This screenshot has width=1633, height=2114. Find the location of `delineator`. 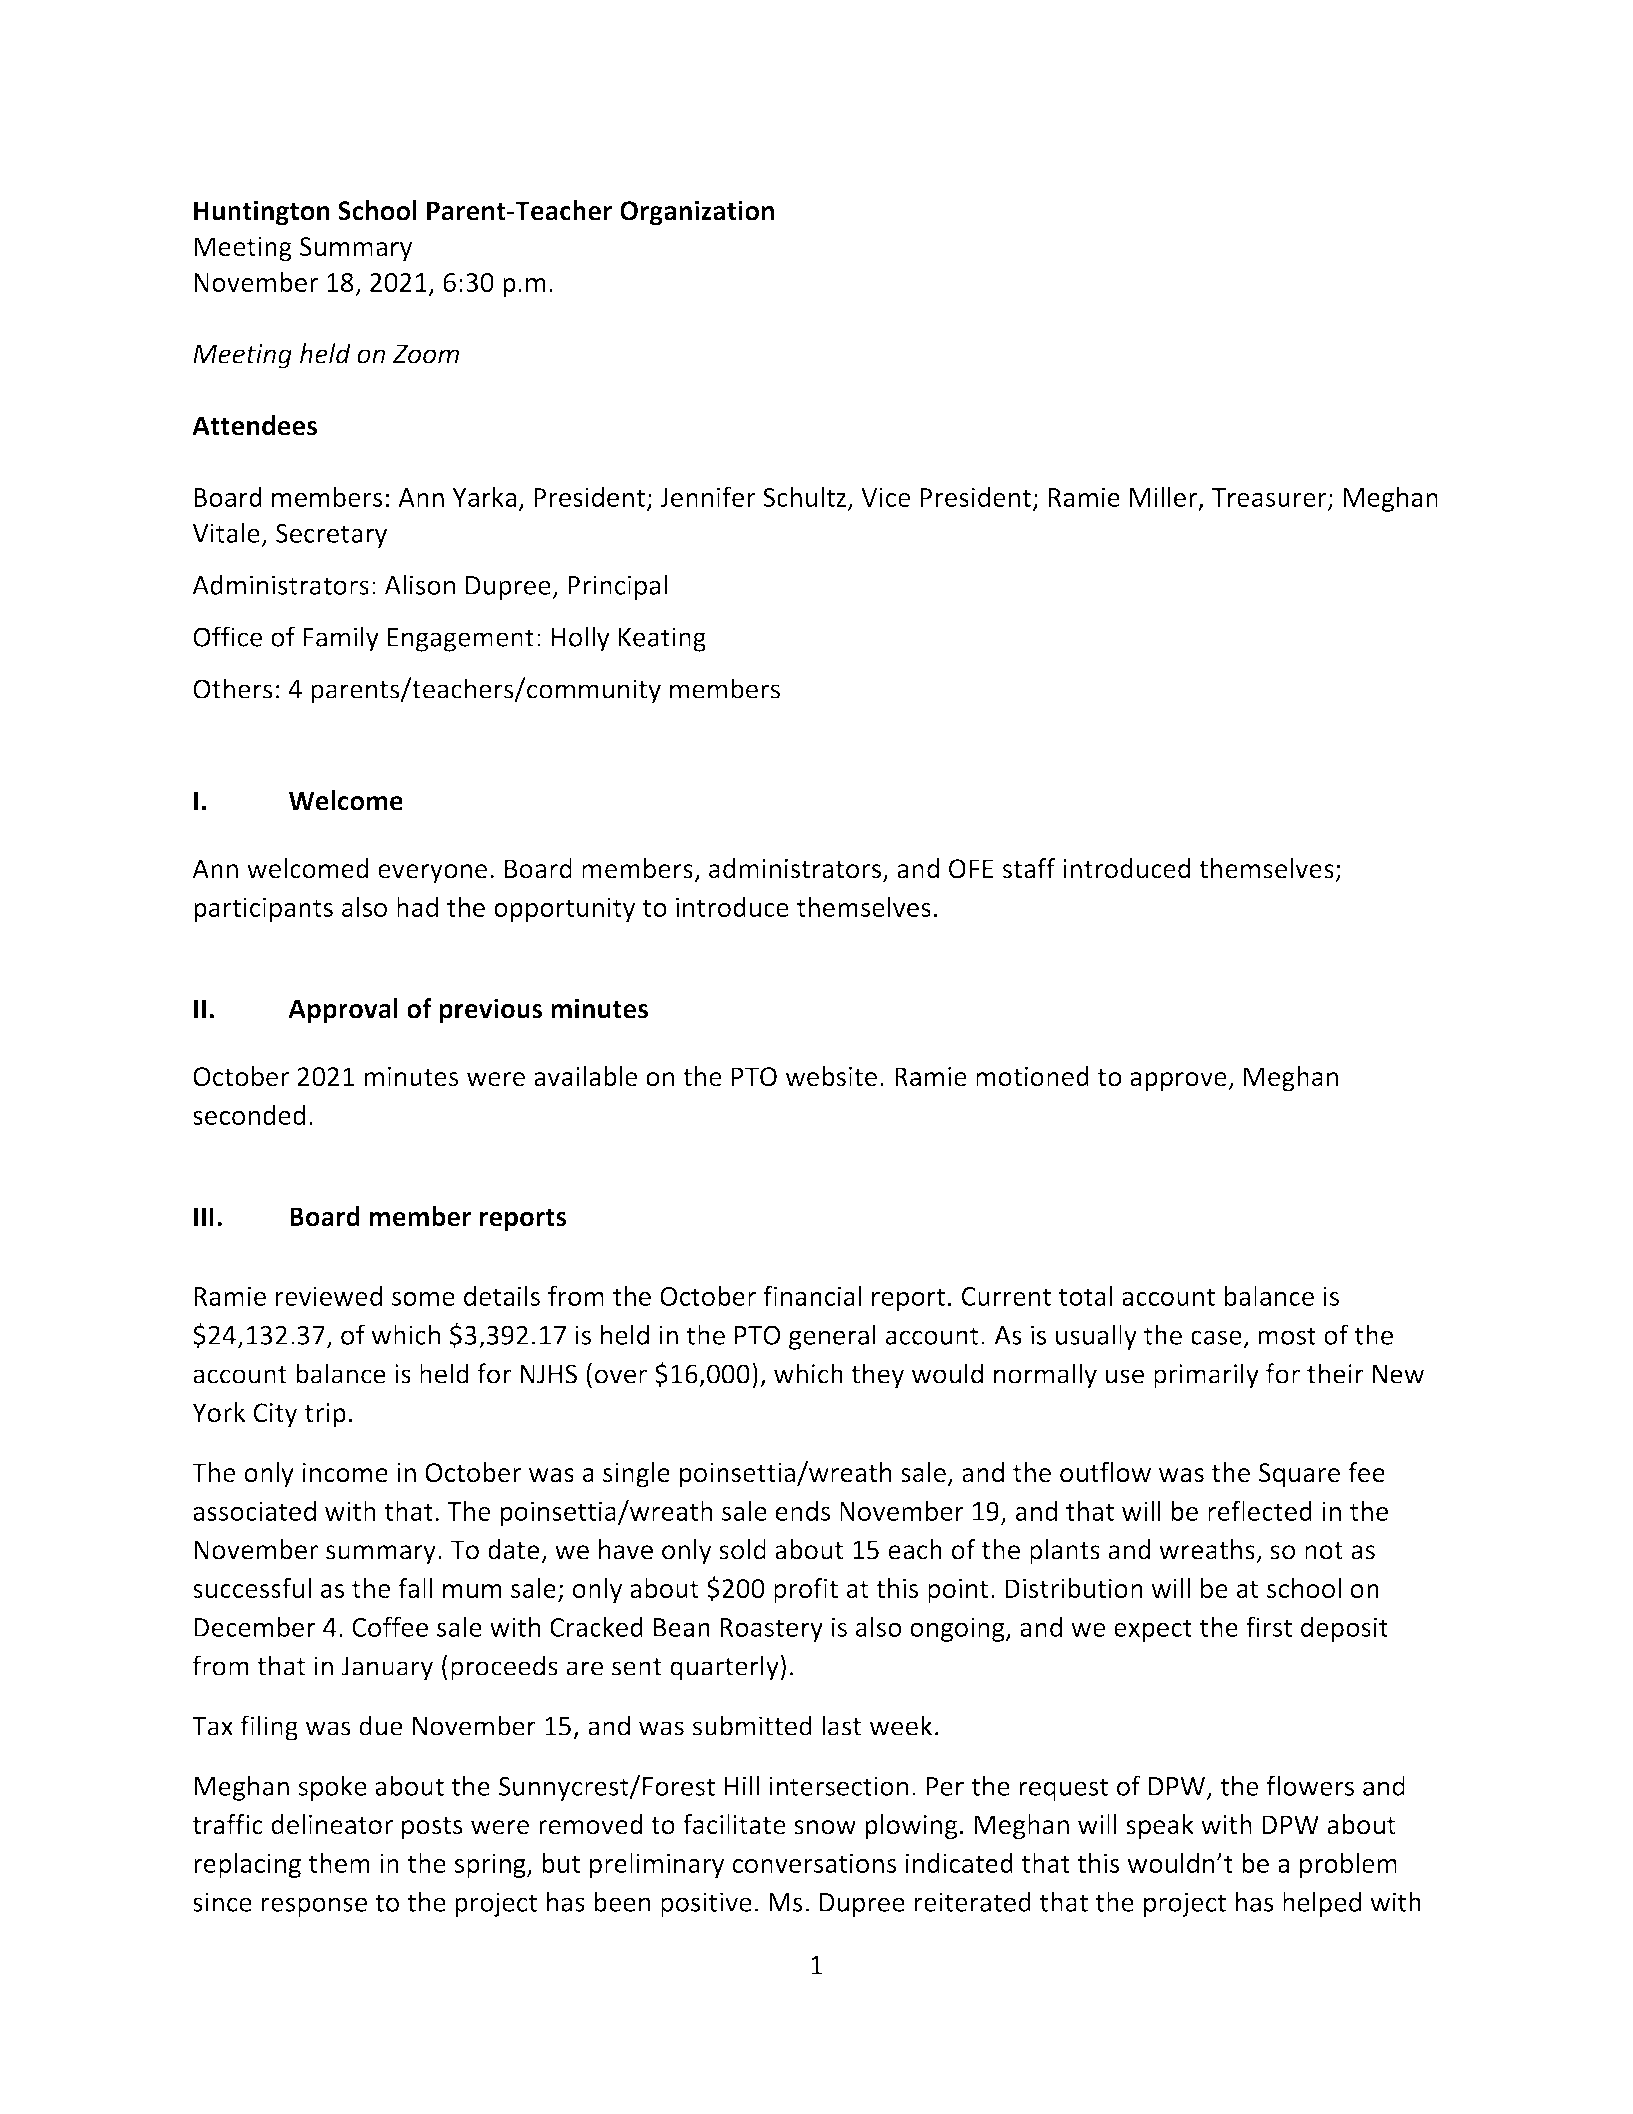

delineator is located at coordinates (332, 1824).
